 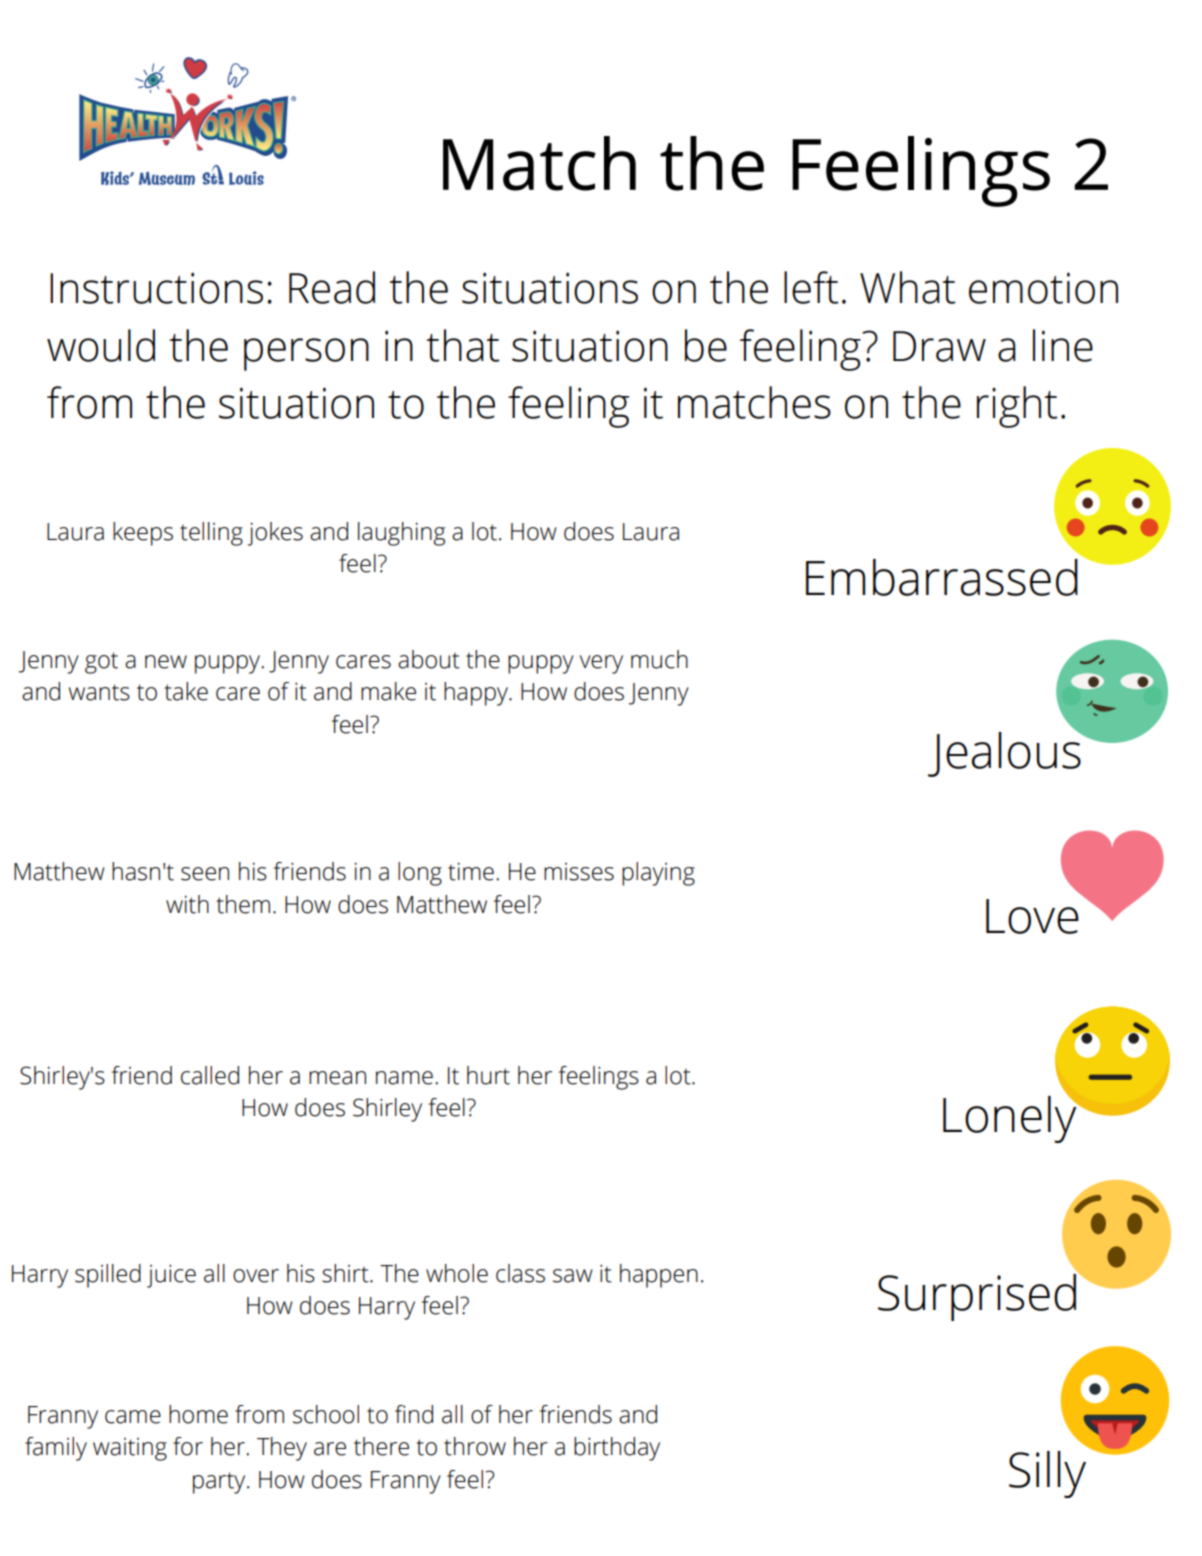 What do you see at coordinates (942, 577) in the page?
I see `Embarrassed` at bounding box center [942, 577].
